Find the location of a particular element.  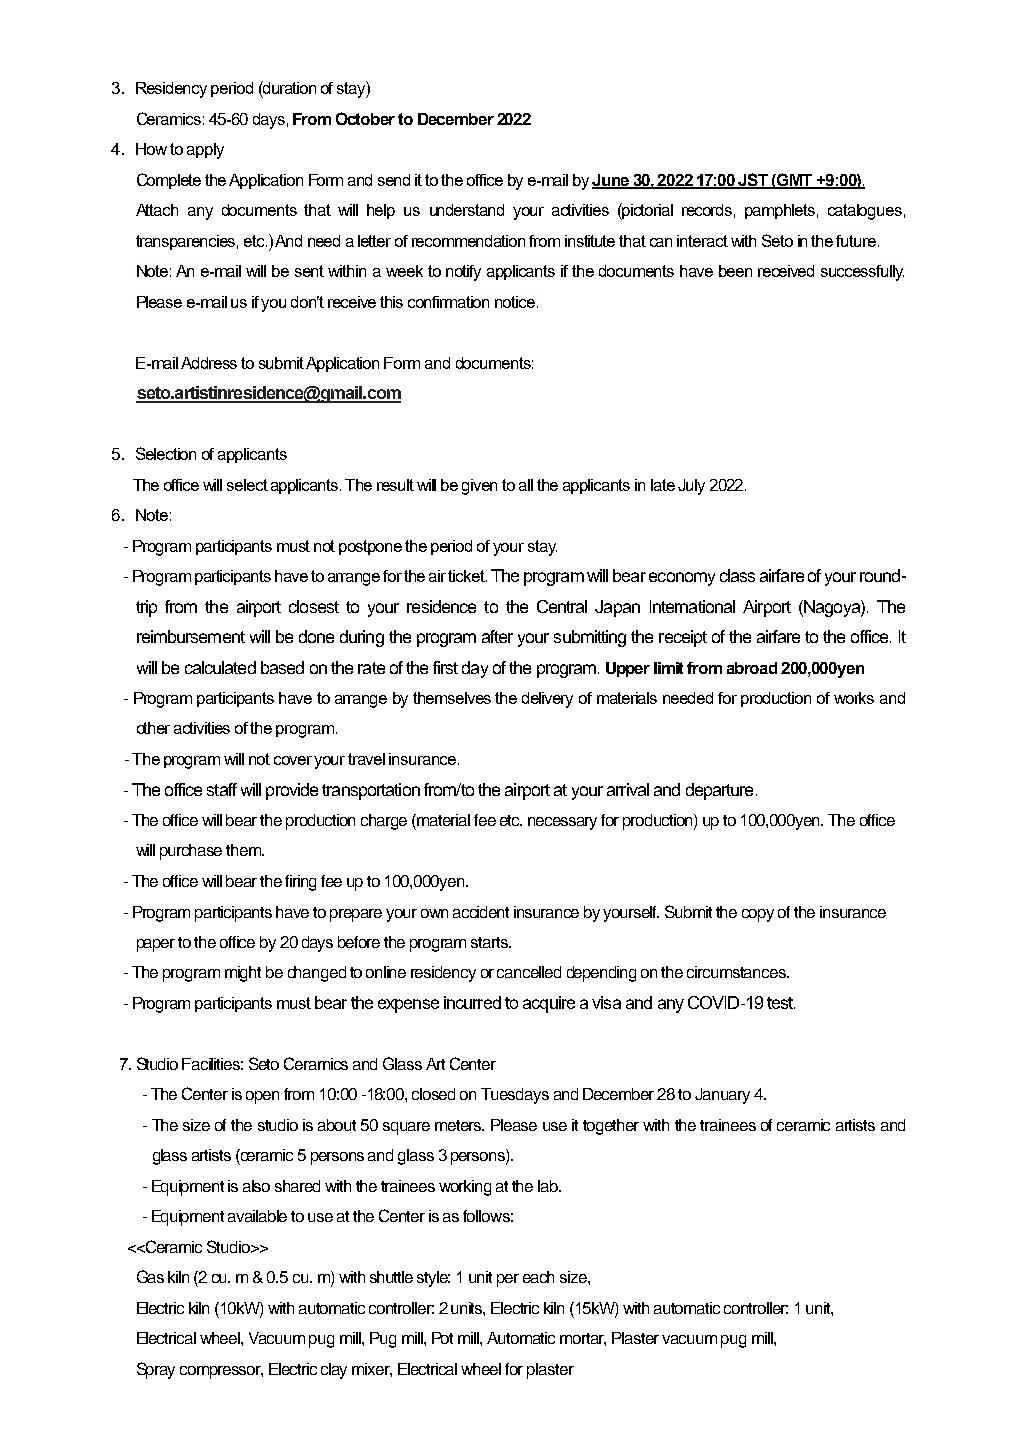

understand is located at coordinates (467, 210).
